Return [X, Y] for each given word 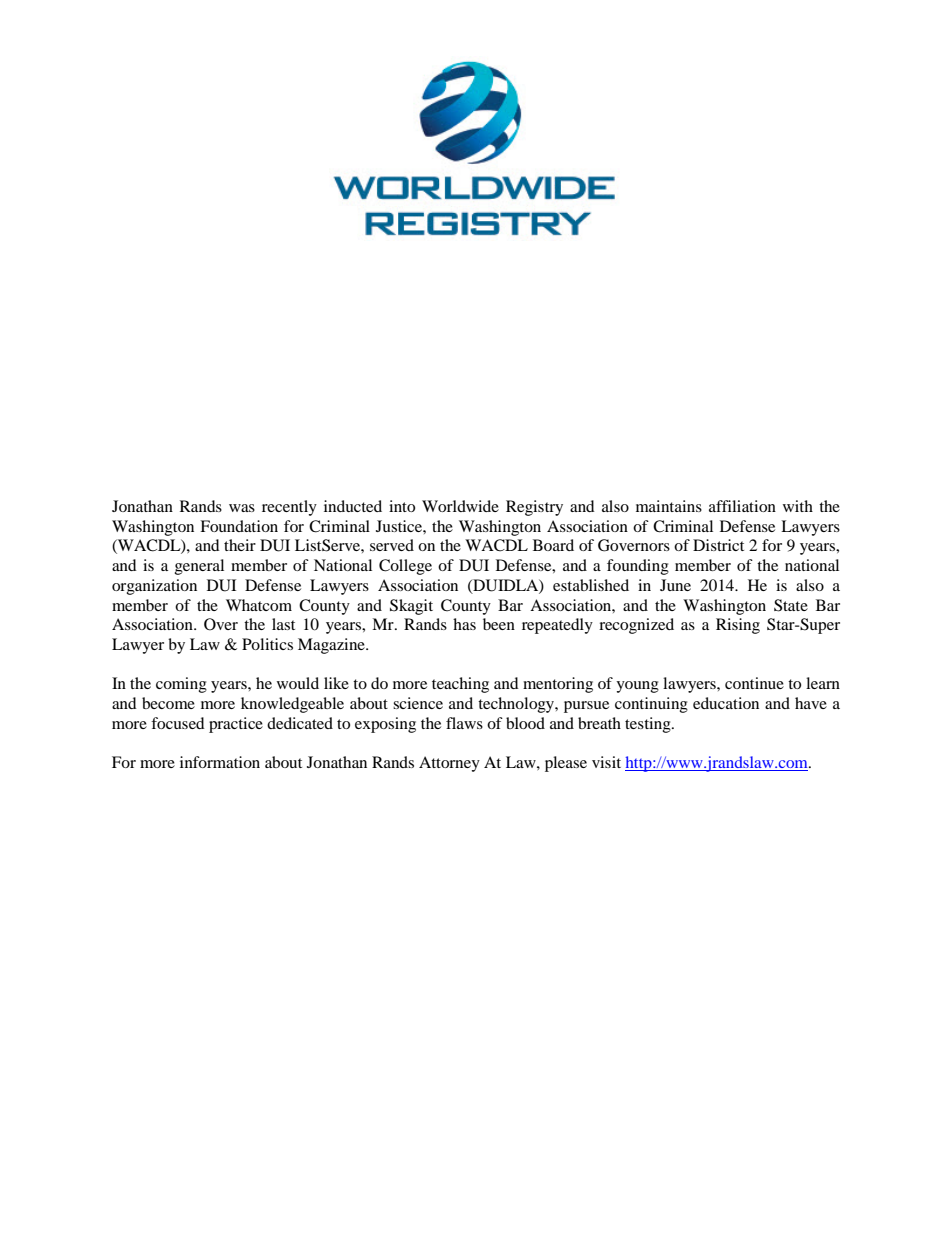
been [499, 624]
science [418, 703]
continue [754, 683]
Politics [267, 644]
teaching [460, 685]
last [283, 624]
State [791, 605]
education [726, 703]
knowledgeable [292, 705]
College [405, 567]
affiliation [742, 506]
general [199, 567]
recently [289, 508]
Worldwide [460, 506]
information [220, 762]
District [718, 545]
